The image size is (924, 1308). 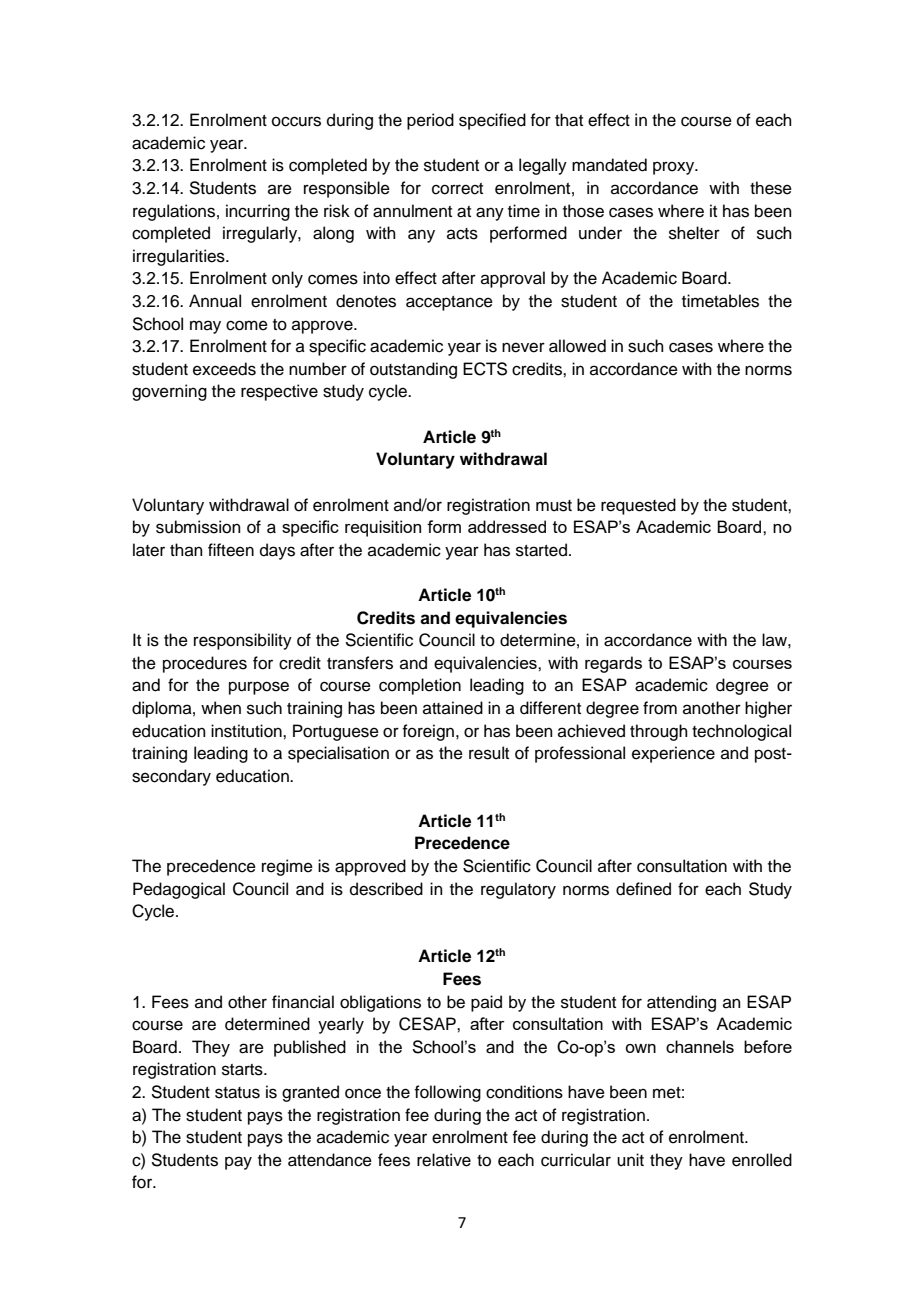 What do you see at coordinates (237, 1093) in the screenshot?
I see `status` at bounding box center [237, 1093].
